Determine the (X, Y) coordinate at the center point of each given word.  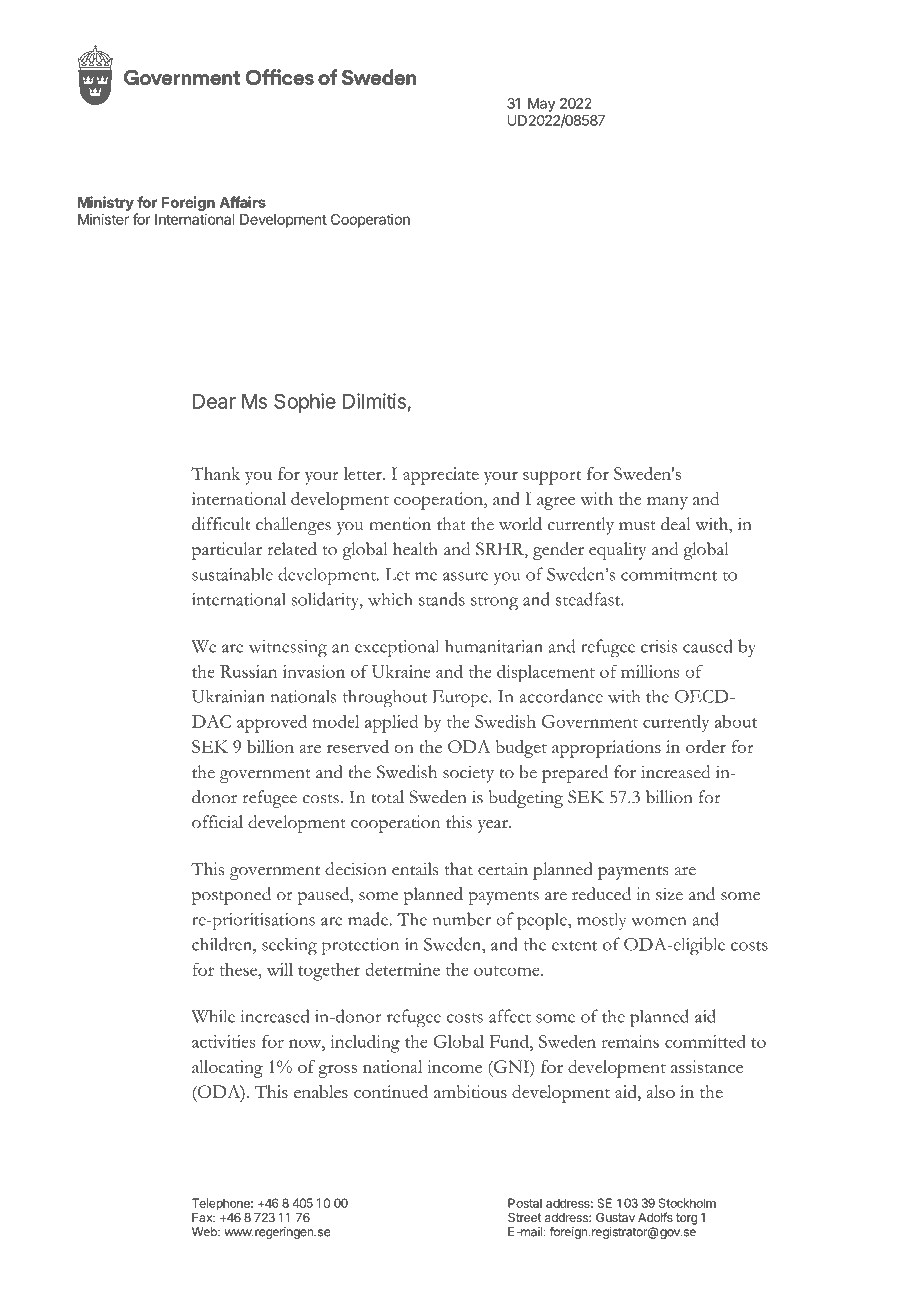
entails (415, 869)
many (667, 503)
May (541, 105)
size (669, 894)
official (217, 822)
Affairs (242, 202)
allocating (227, 1069)
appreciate (441, 476)
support (552, 477)
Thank (215, 473)
